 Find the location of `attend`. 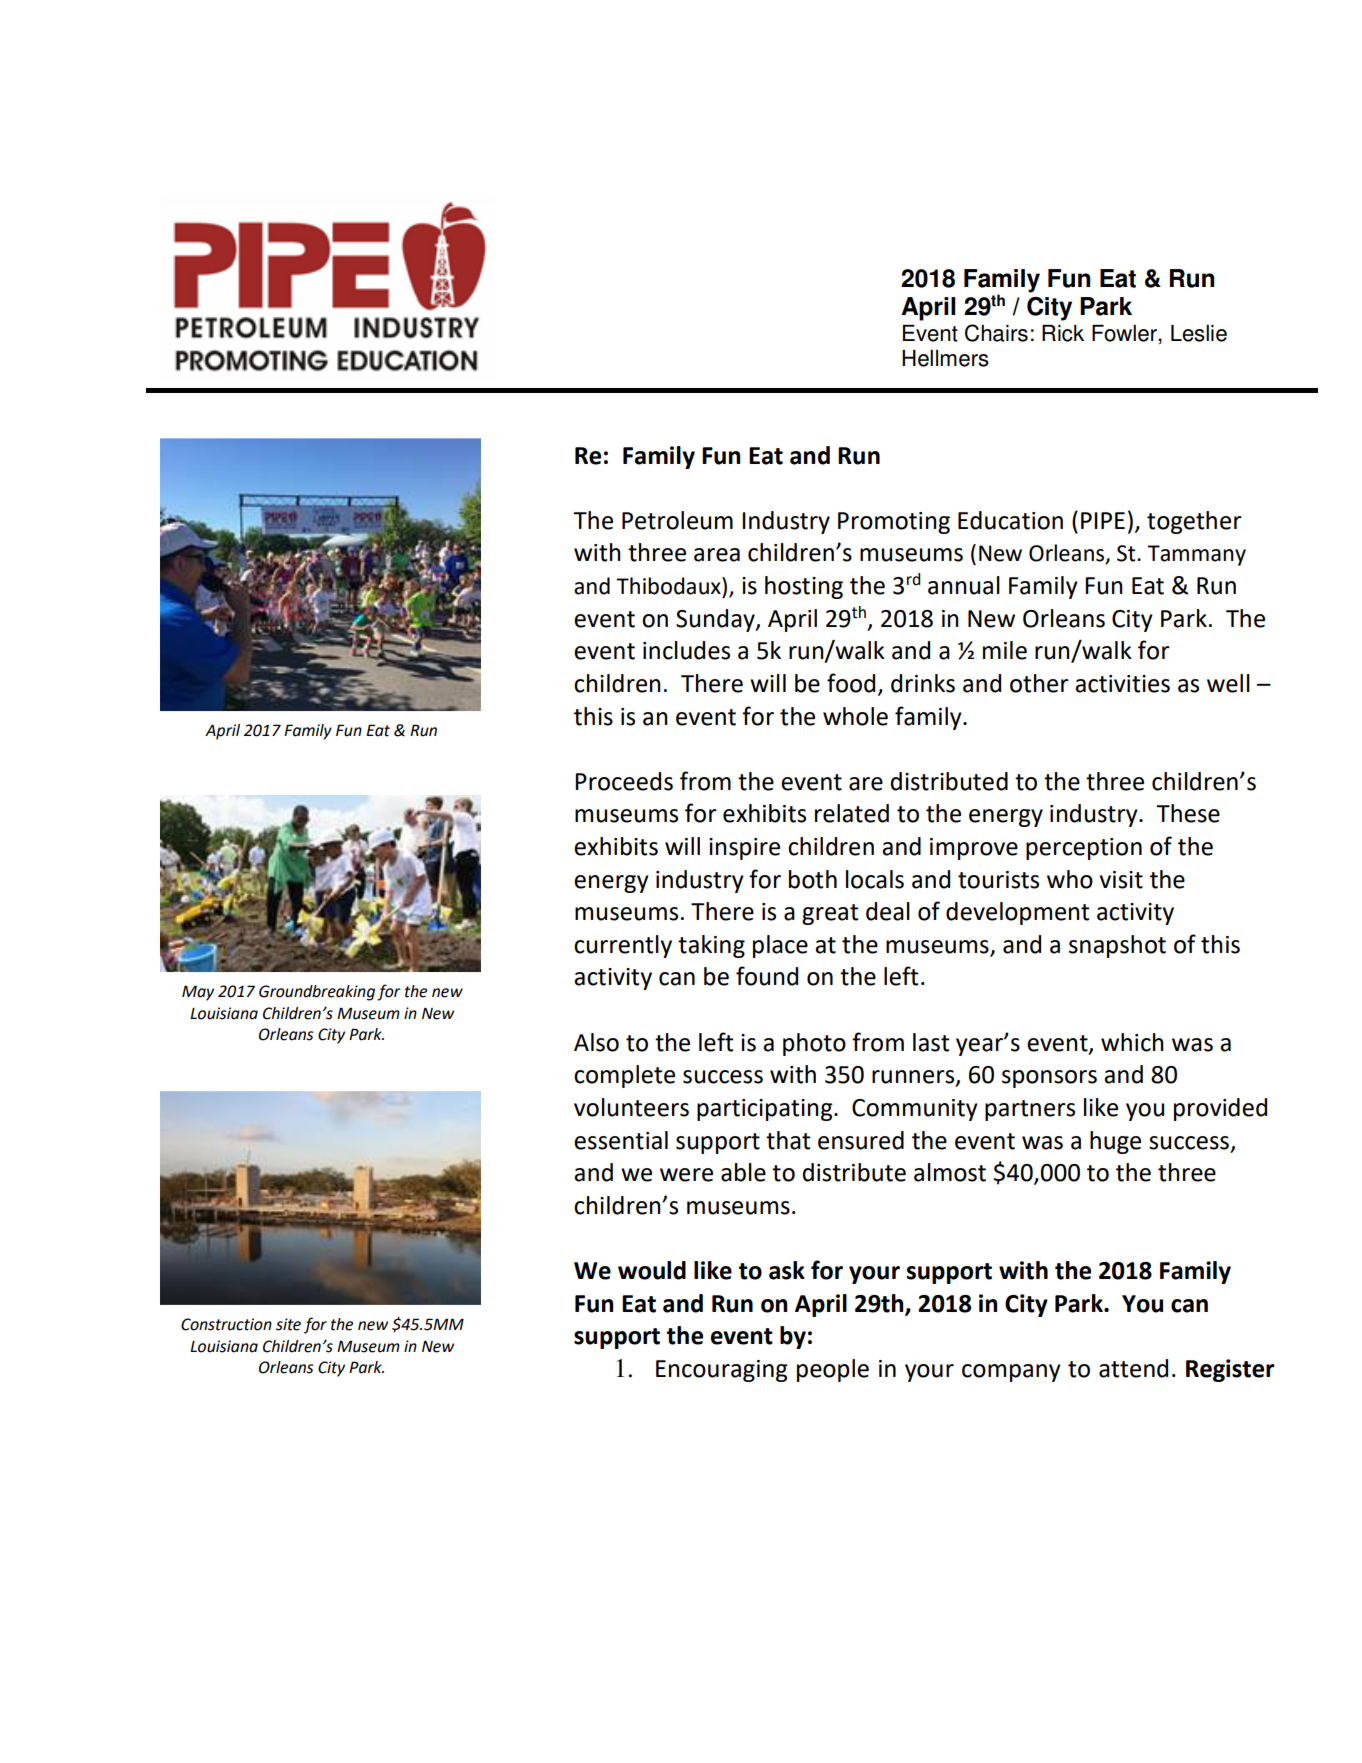

attend is located at coordinates (1133, 1368).
